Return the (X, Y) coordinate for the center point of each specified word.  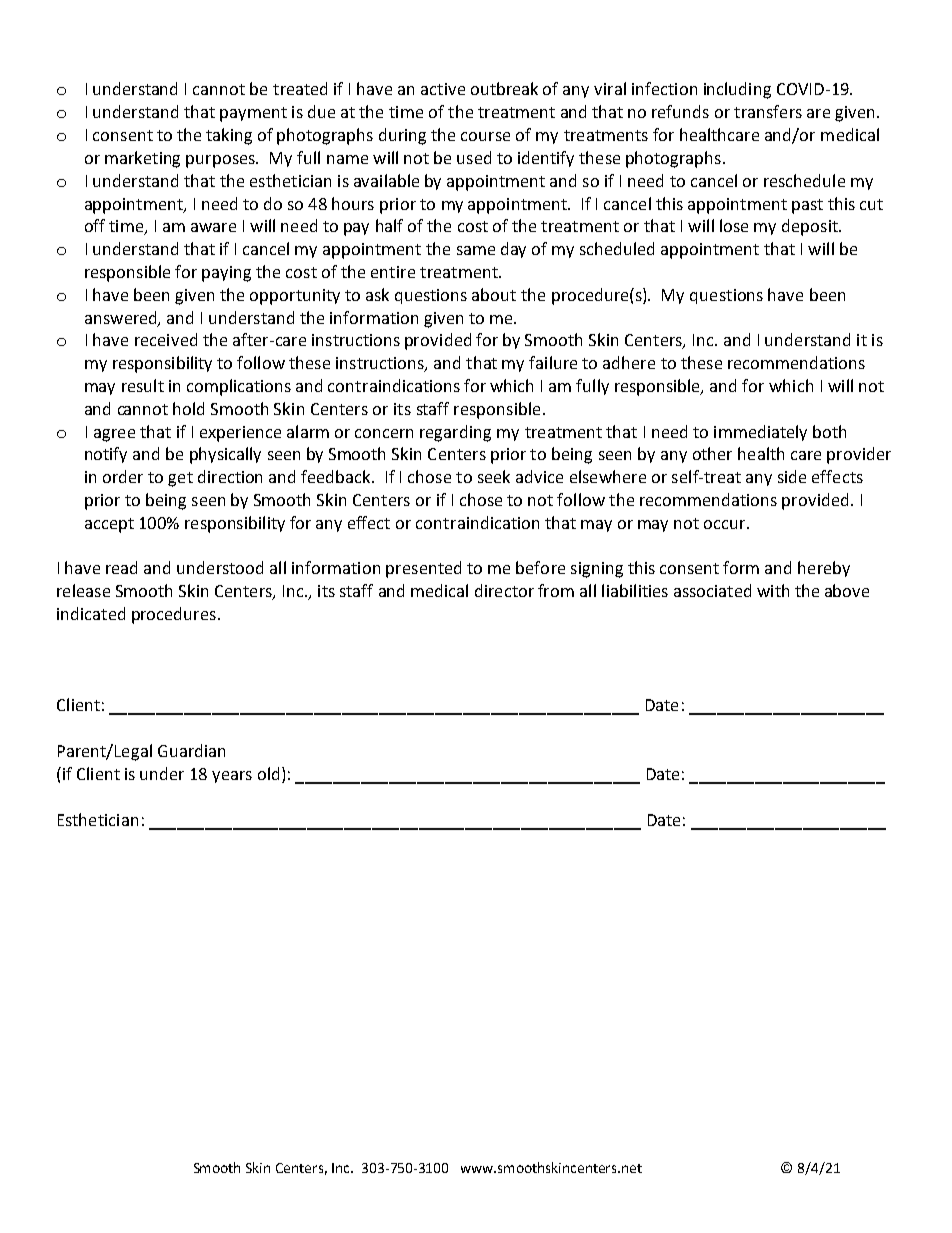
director (504, 590)
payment (253, 114)
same (476, 250)
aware (213, 227)
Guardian (191, 750)
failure (553, 362)
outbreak (504, 88)
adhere (629, 362)
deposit (811, 227)
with (773, 590)
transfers (768, 111)
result (143, 385)
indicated (91, 613)
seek (494, 476)
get (180, 479)
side (792, 476)
